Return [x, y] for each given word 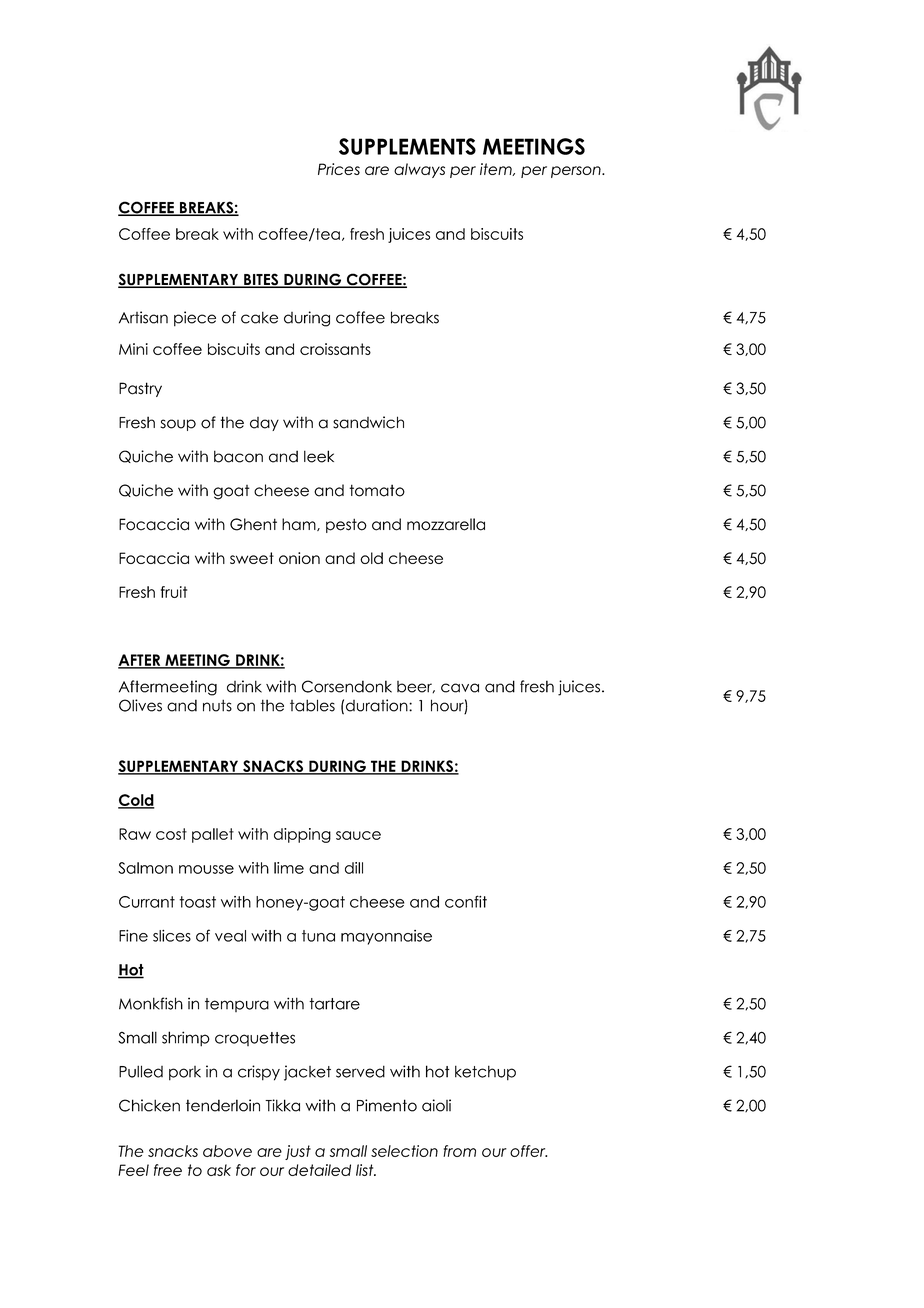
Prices [339, 169]
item [497, 169]
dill [354, 868]
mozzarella [446, 524]
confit [466, 901]
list [366, 1170]
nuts [217, 705]
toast [197, 902]
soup [178, 425]
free [168, 1170]
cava [460, 688]
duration [378, 705]
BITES [261, 280]
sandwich [368, 422]
